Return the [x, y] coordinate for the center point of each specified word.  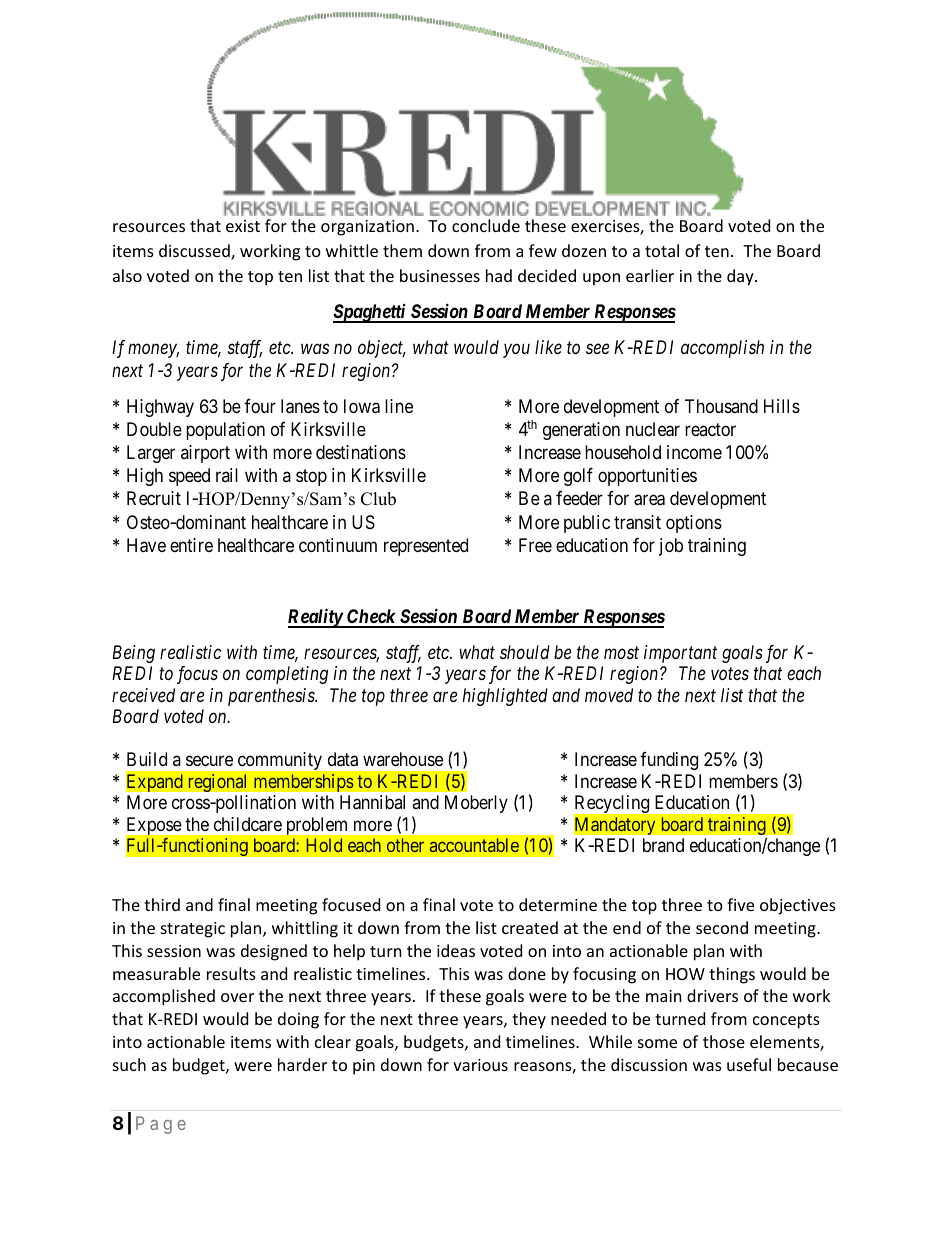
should [525, 652]
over [237, 997]
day [741, 277]
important [680, 654]
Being [133, 654]
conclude [486, 225]
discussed [195, 252]
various [480, 1065]
